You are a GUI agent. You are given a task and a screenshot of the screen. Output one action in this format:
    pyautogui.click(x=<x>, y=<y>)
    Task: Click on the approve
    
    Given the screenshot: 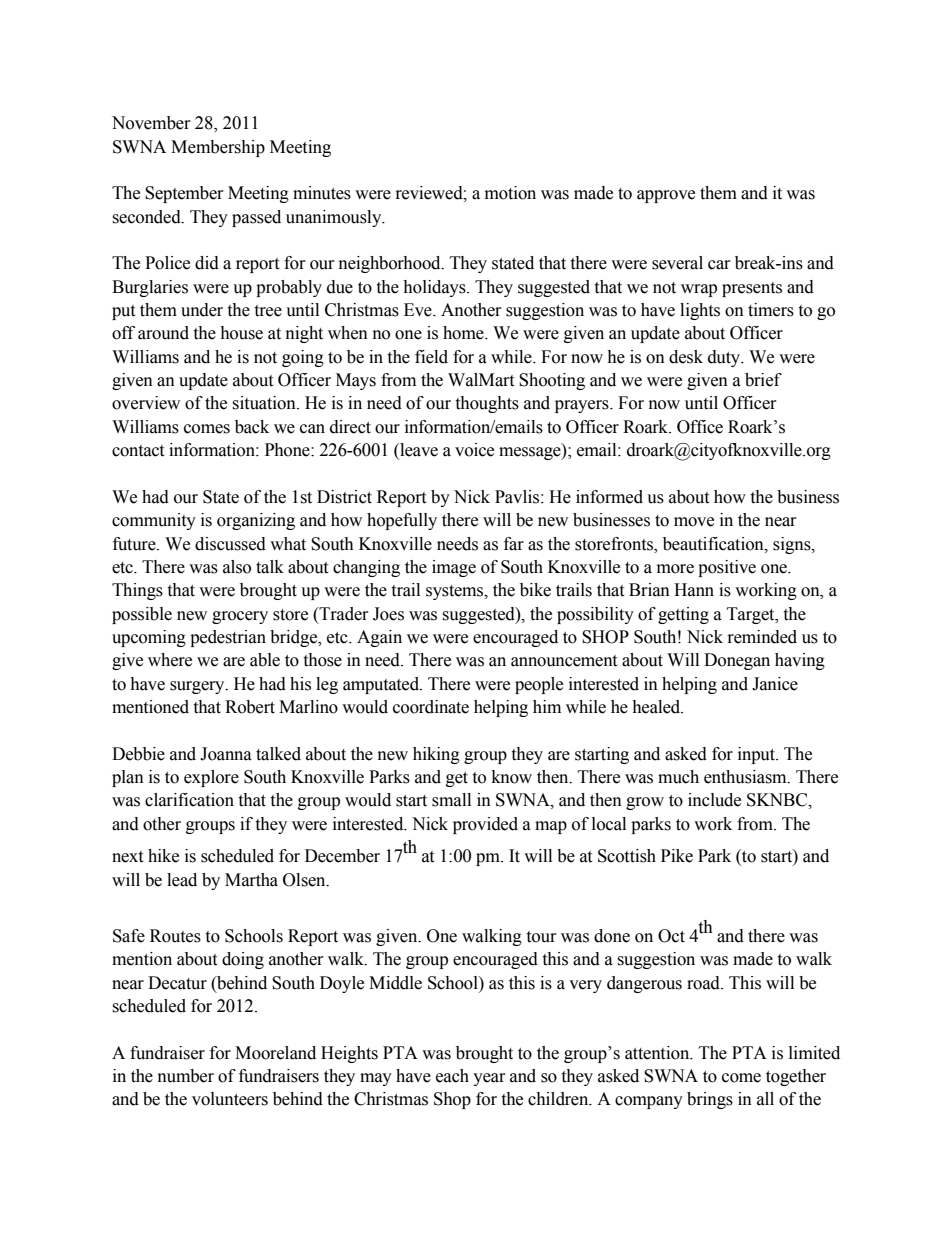 What is the action you would take?
    pyautogui.click(x=666, y=196)
